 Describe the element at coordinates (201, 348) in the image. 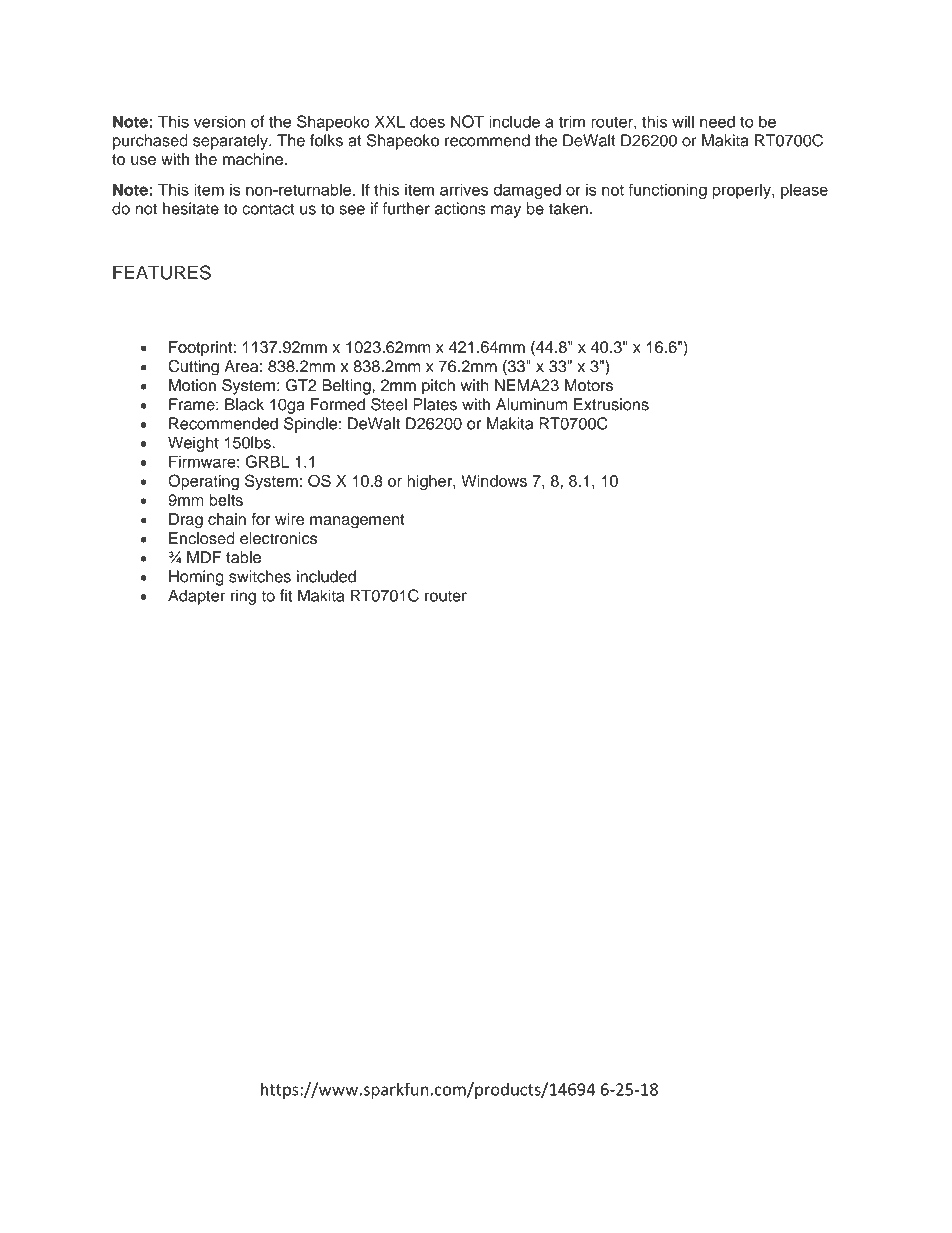

I see `Footprint` at that location.
